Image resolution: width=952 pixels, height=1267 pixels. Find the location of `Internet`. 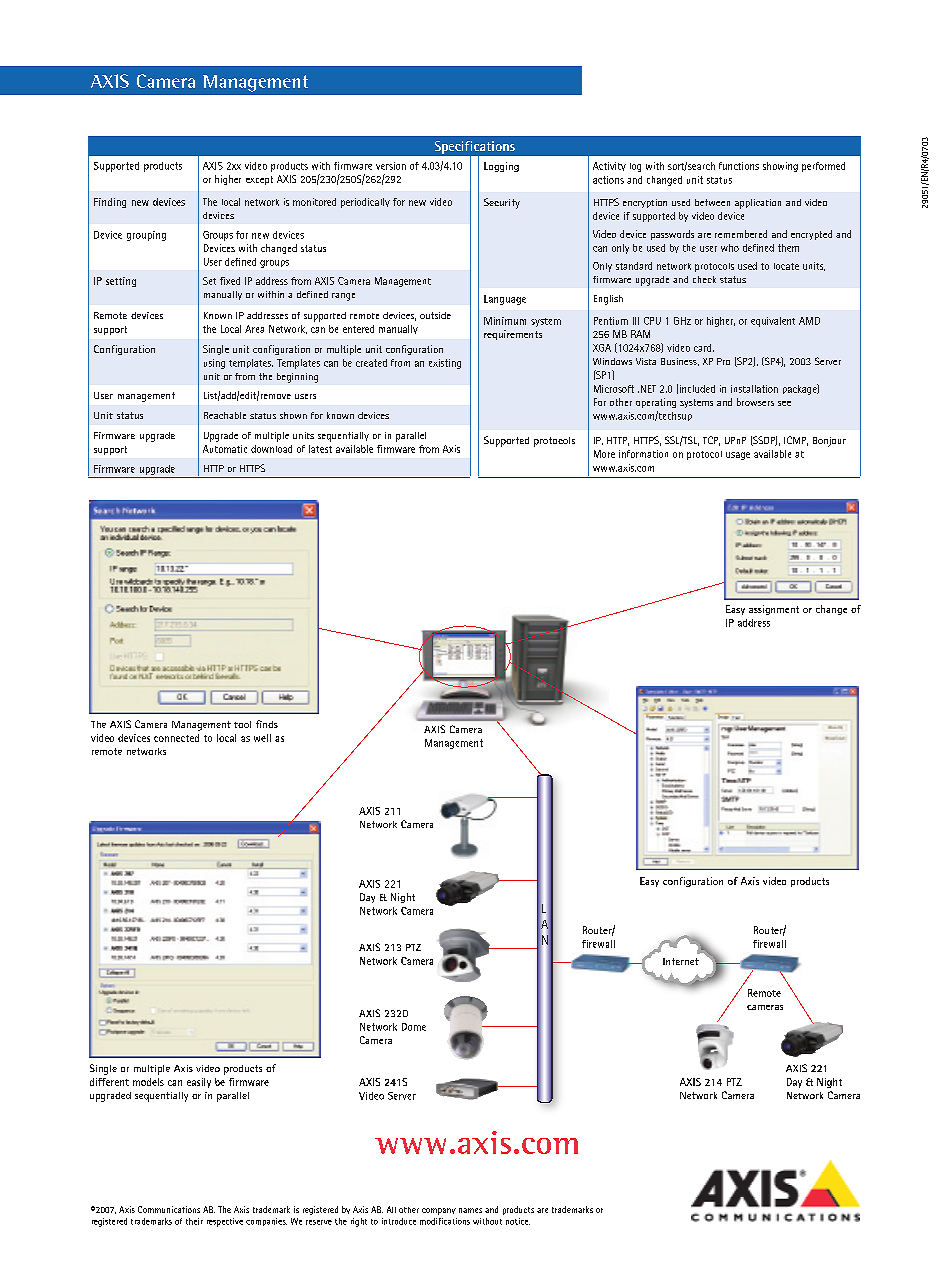

Internet is located at coordinates (681, 961).
